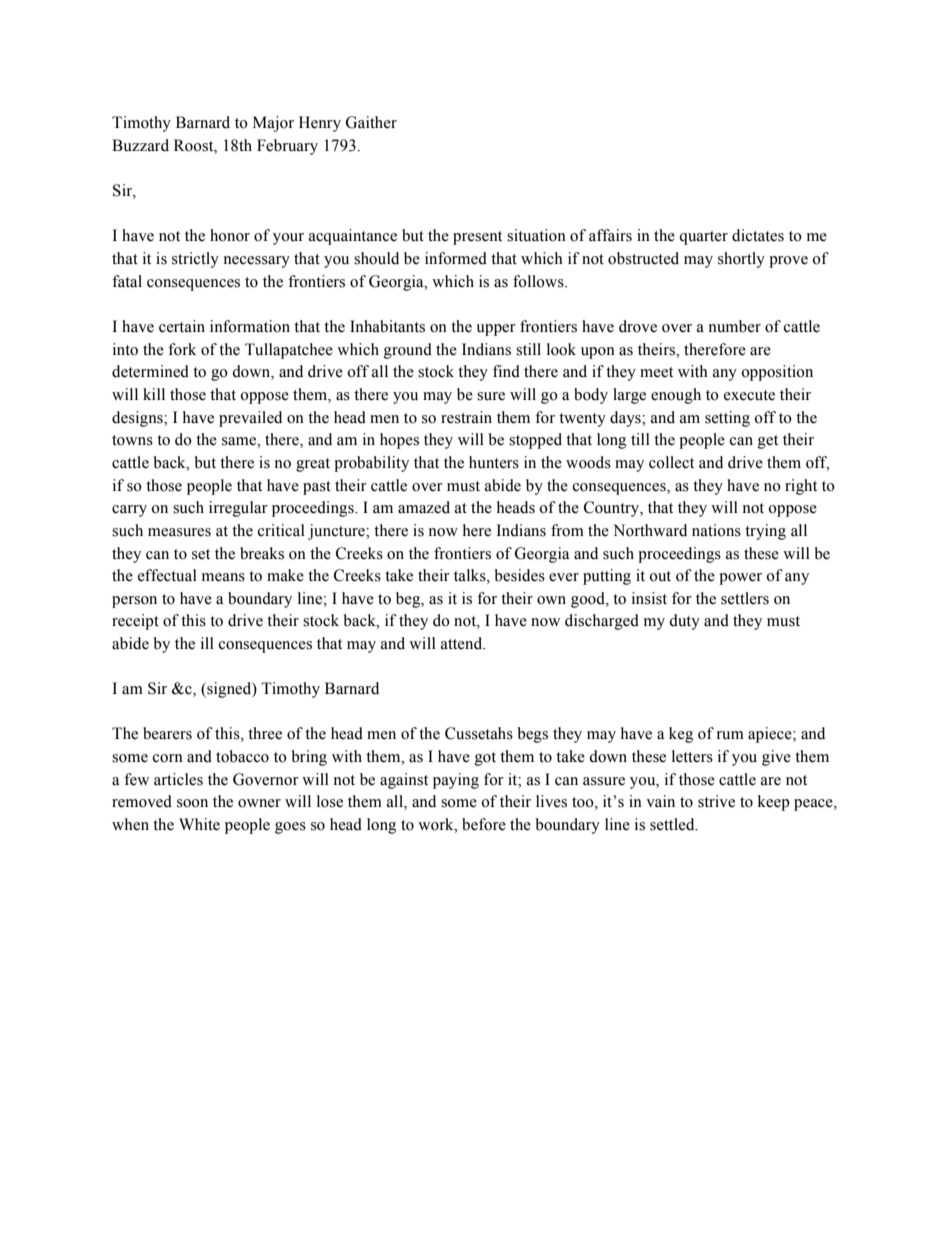 This screenshot has height=1233, width=952. What do you see at coordinates (192, 803) in the screenshot?
I see `soon` at bounding box center [192, 803].
